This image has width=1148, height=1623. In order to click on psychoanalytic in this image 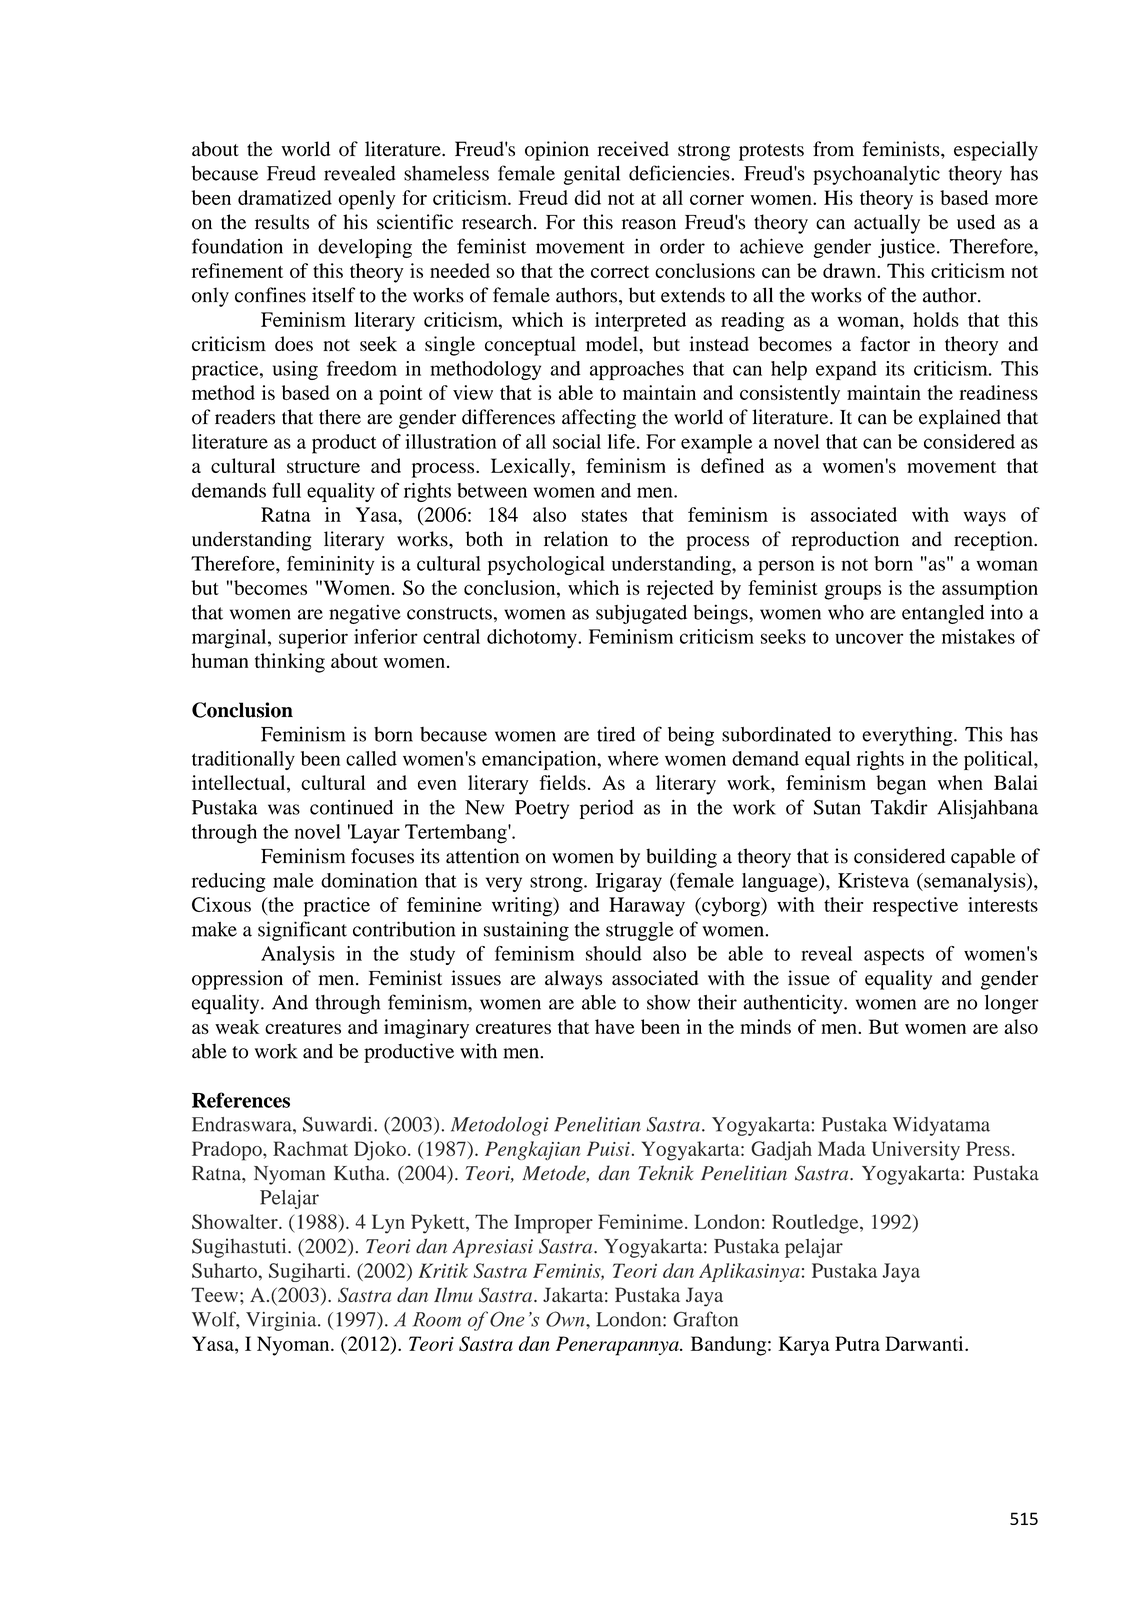, I will do `click(876, 175)`.
